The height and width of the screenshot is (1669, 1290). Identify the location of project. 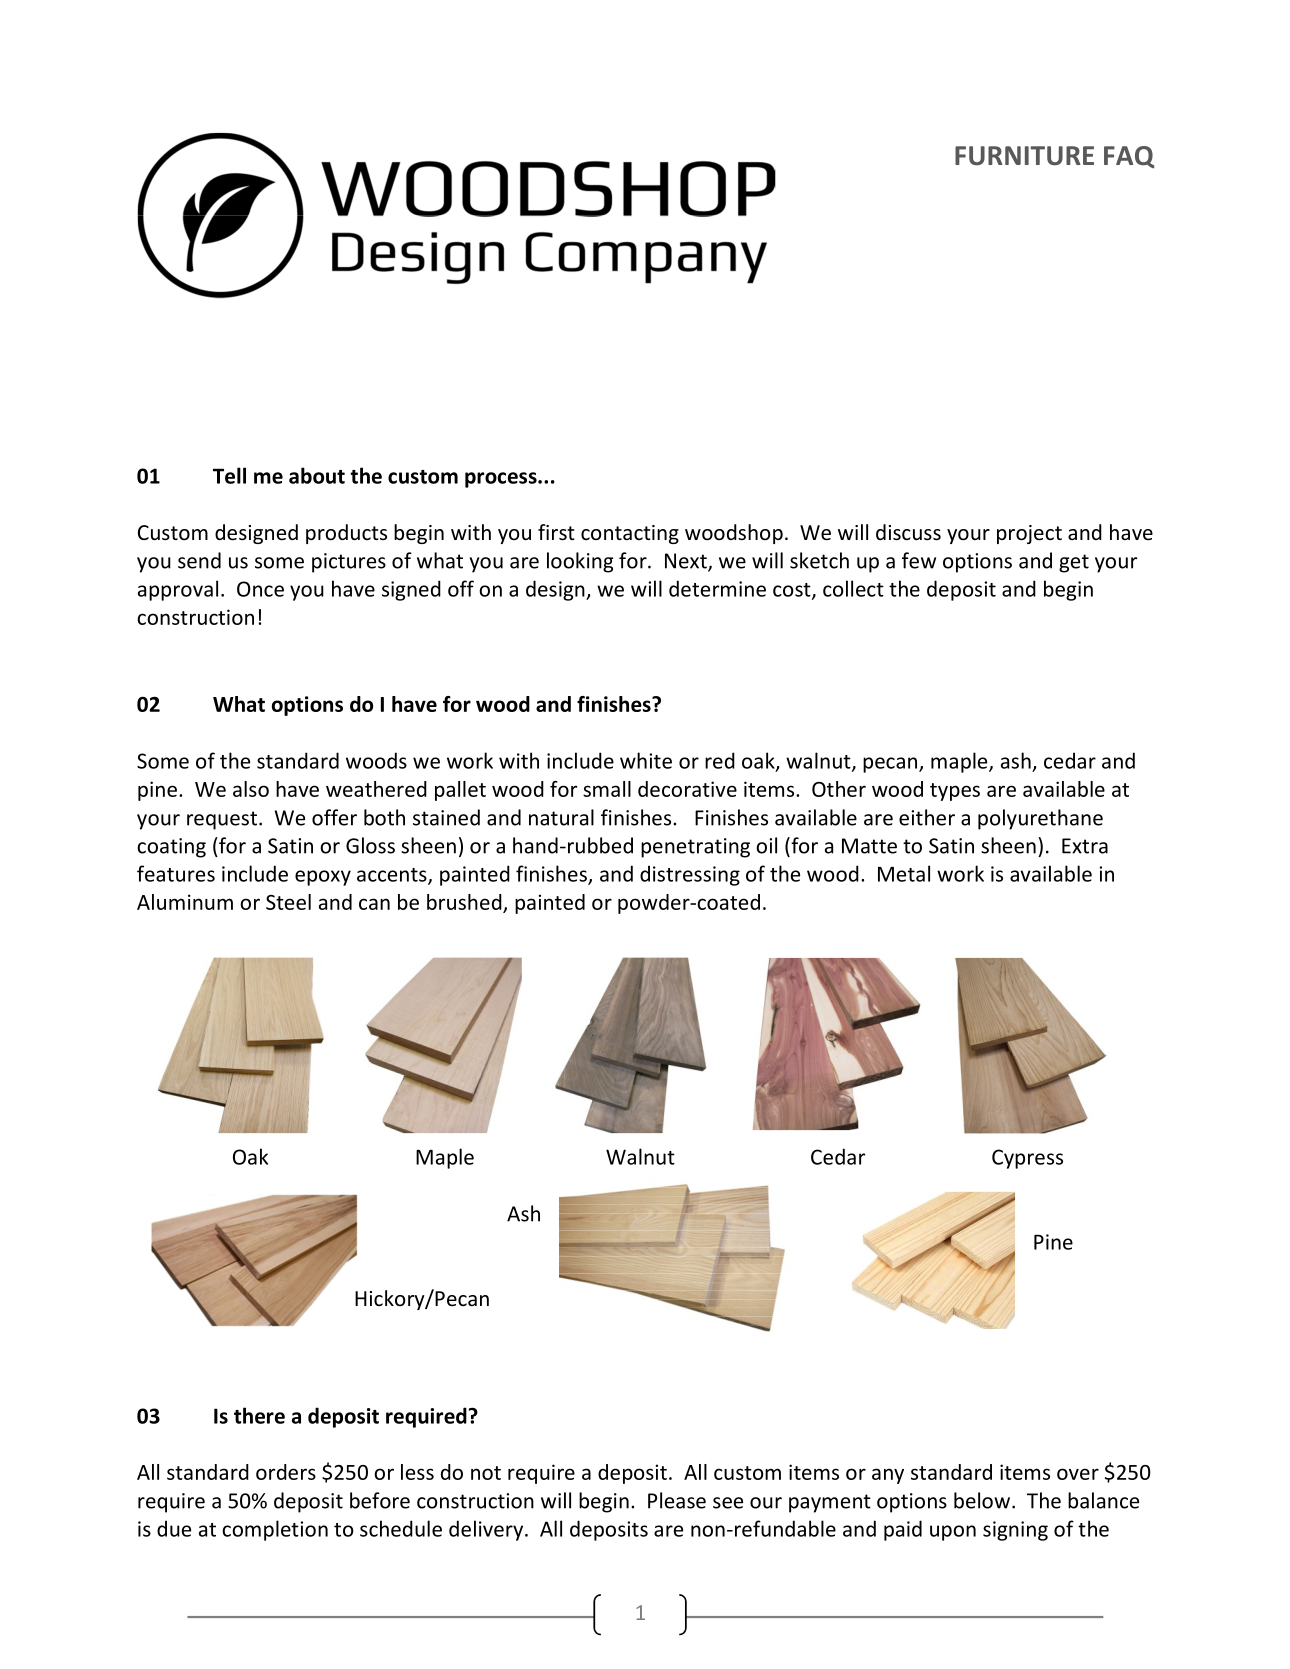
(1029, 534).
